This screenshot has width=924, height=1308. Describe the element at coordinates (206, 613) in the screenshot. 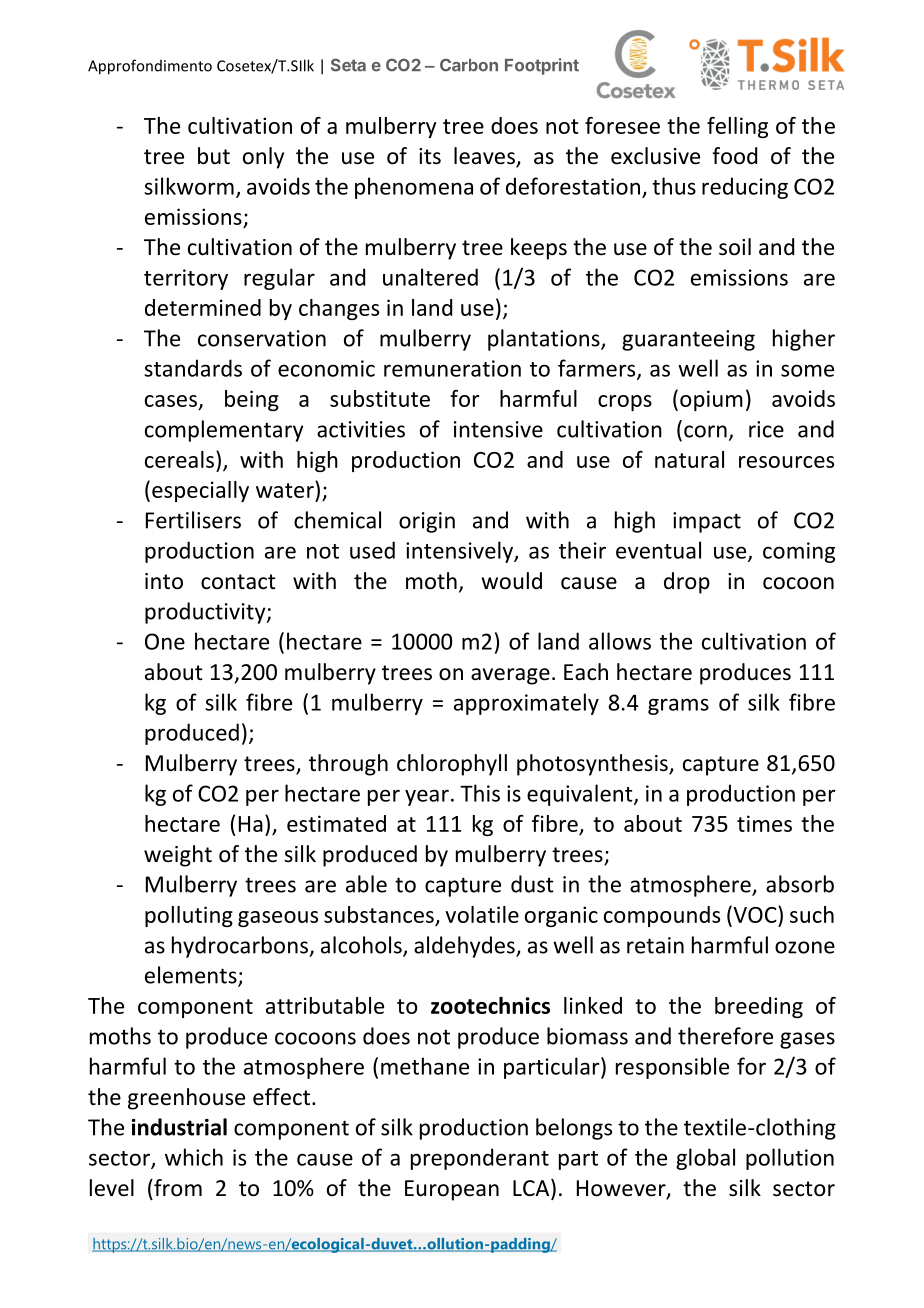

I see `productivity` at that location.
